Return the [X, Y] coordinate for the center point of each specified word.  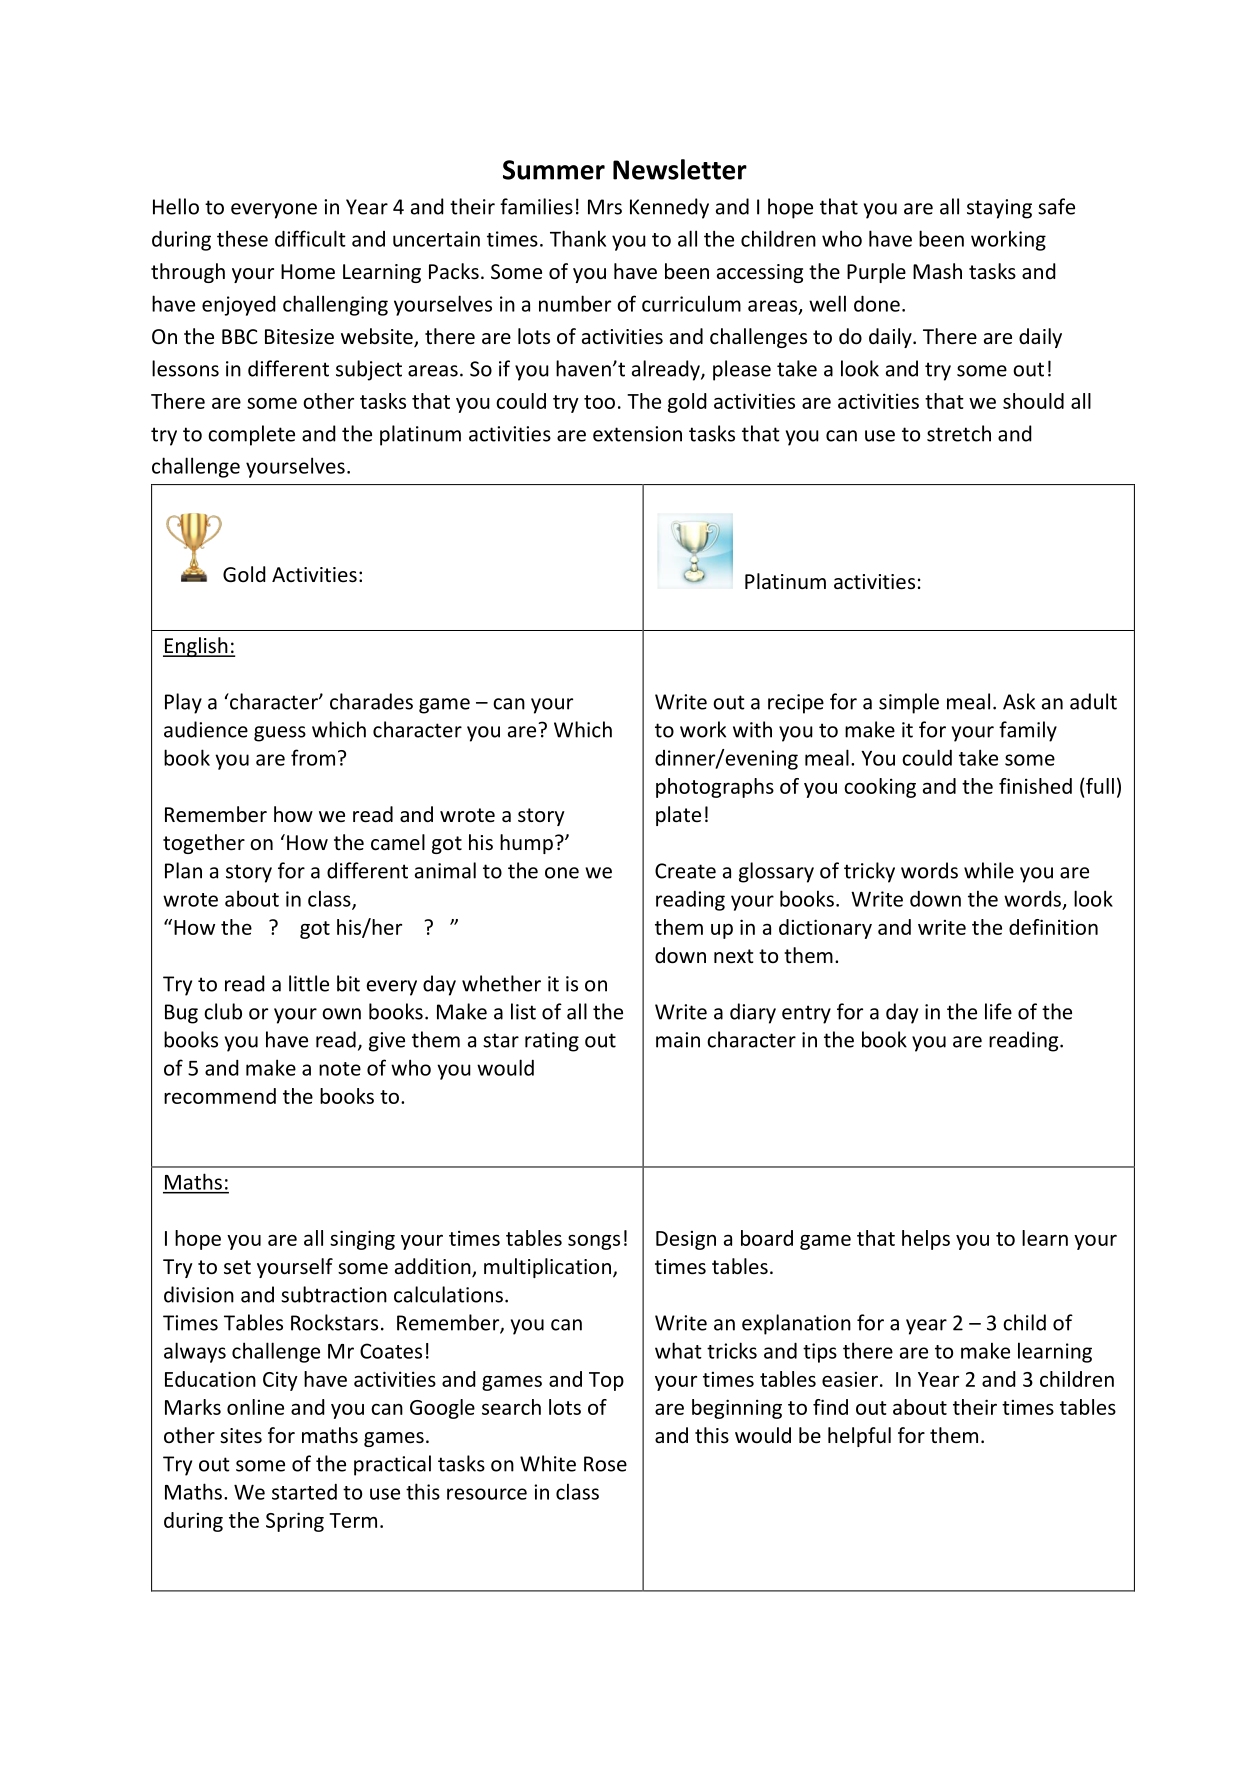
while [989, 870]
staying [999, 209]
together [204, 844]
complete [251, 435]
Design [686, 1240]
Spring [295, 1522]
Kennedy [669, 208]
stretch [959, 433]
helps [926, 1240]
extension [637, 434]
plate [678, 816]
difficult [310, 238]
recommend [220, 1096]
